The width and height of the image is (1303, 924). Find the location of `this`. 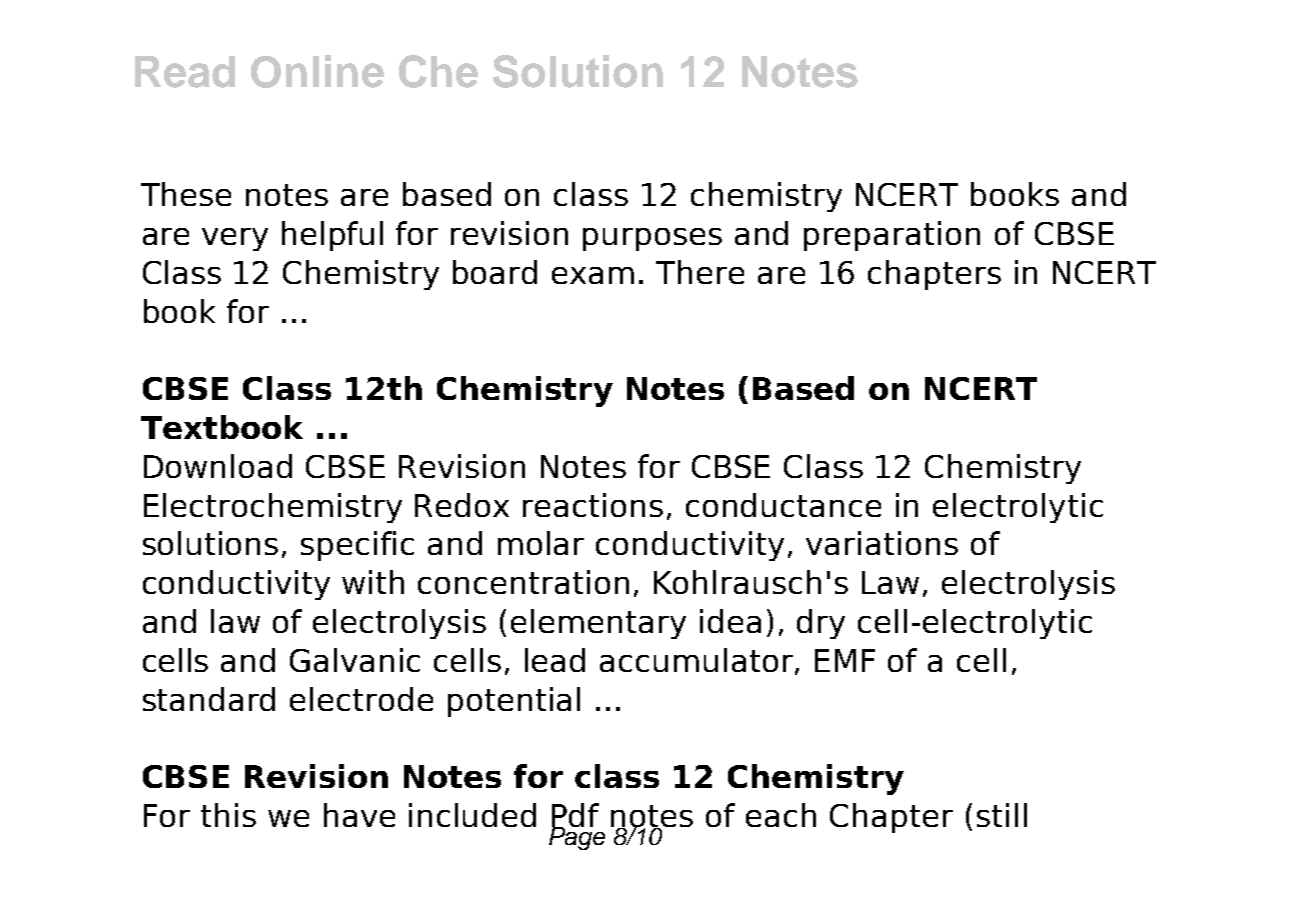

this is located at coordinates (228, 815).
